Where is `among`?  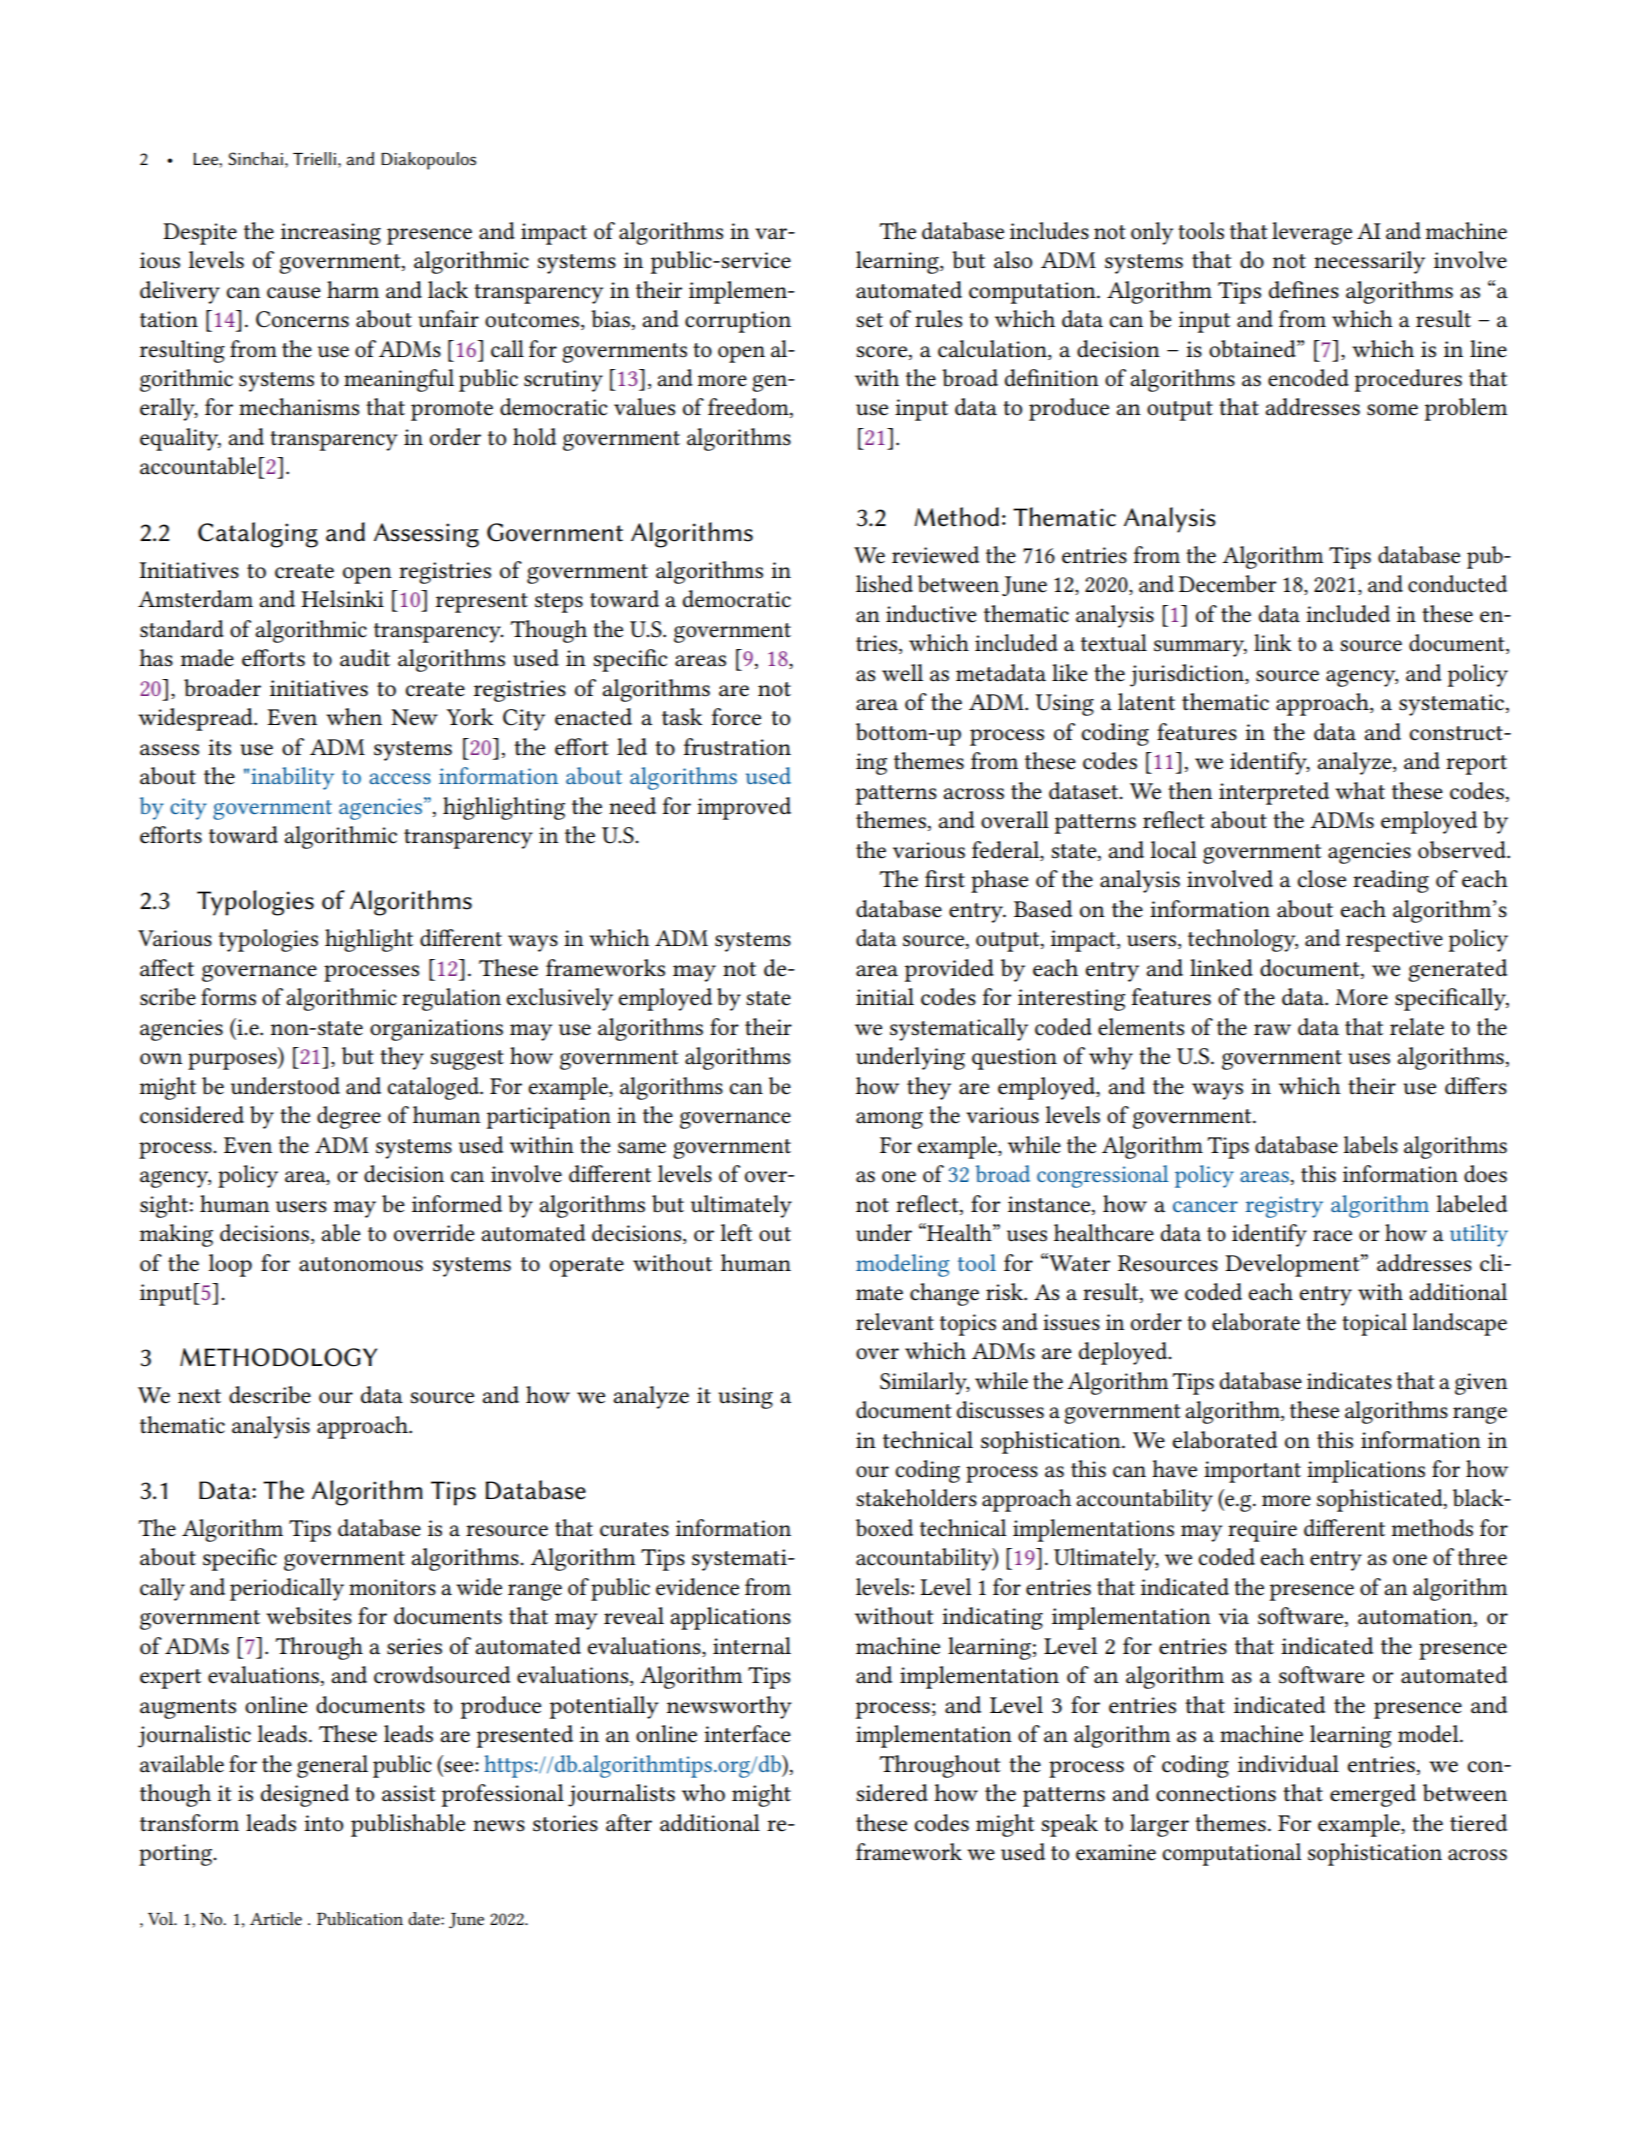 among is located at coordinates (889, 1120).
